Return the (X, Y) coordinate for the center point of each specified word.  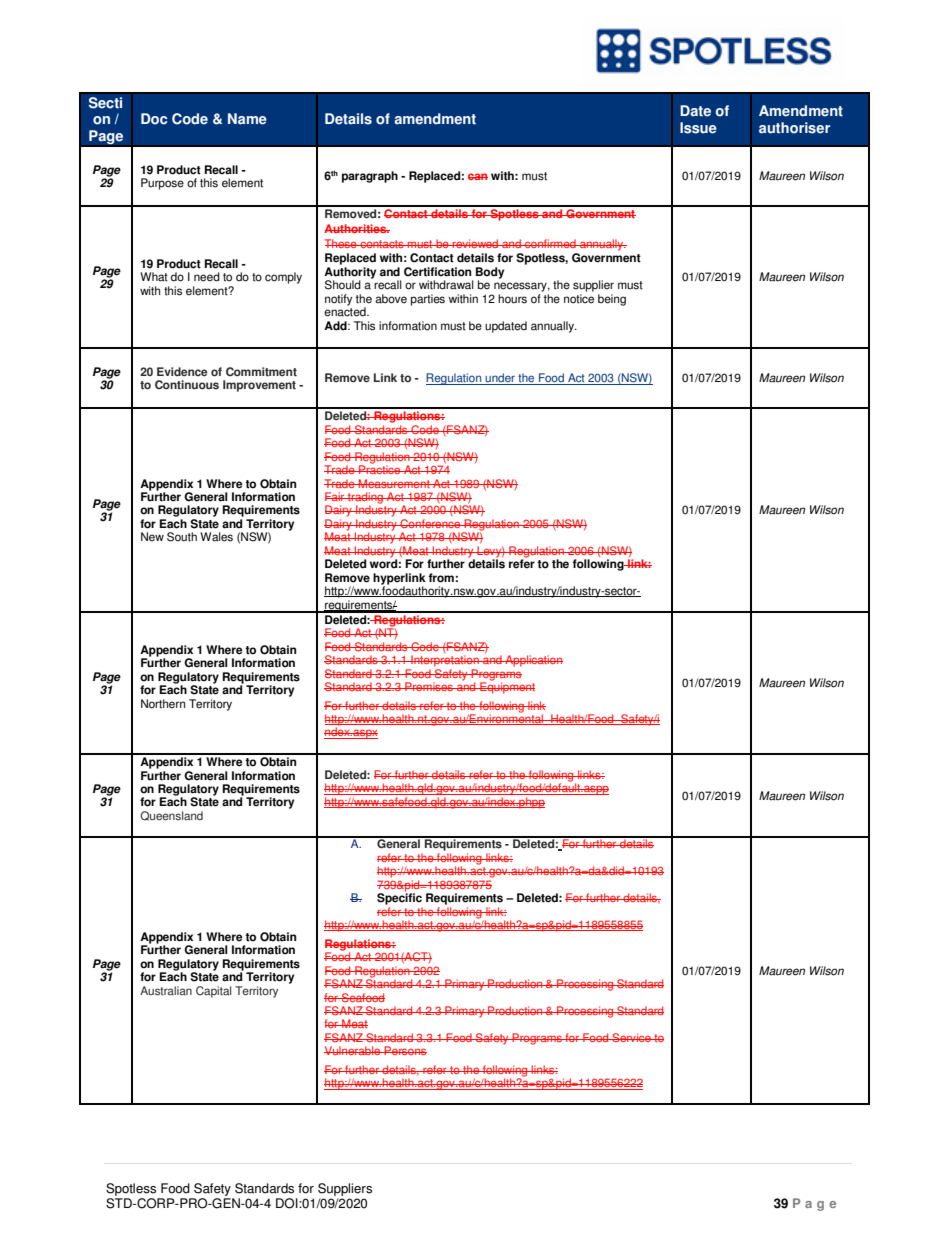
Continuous (187, 385)
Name (247, 119)
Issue (698, 128)
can (478, 176)
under (500, 379)
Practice (380, 468)
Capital (214, 992)
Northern (163, 704)
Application (533, 661)
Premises (429, 686)
